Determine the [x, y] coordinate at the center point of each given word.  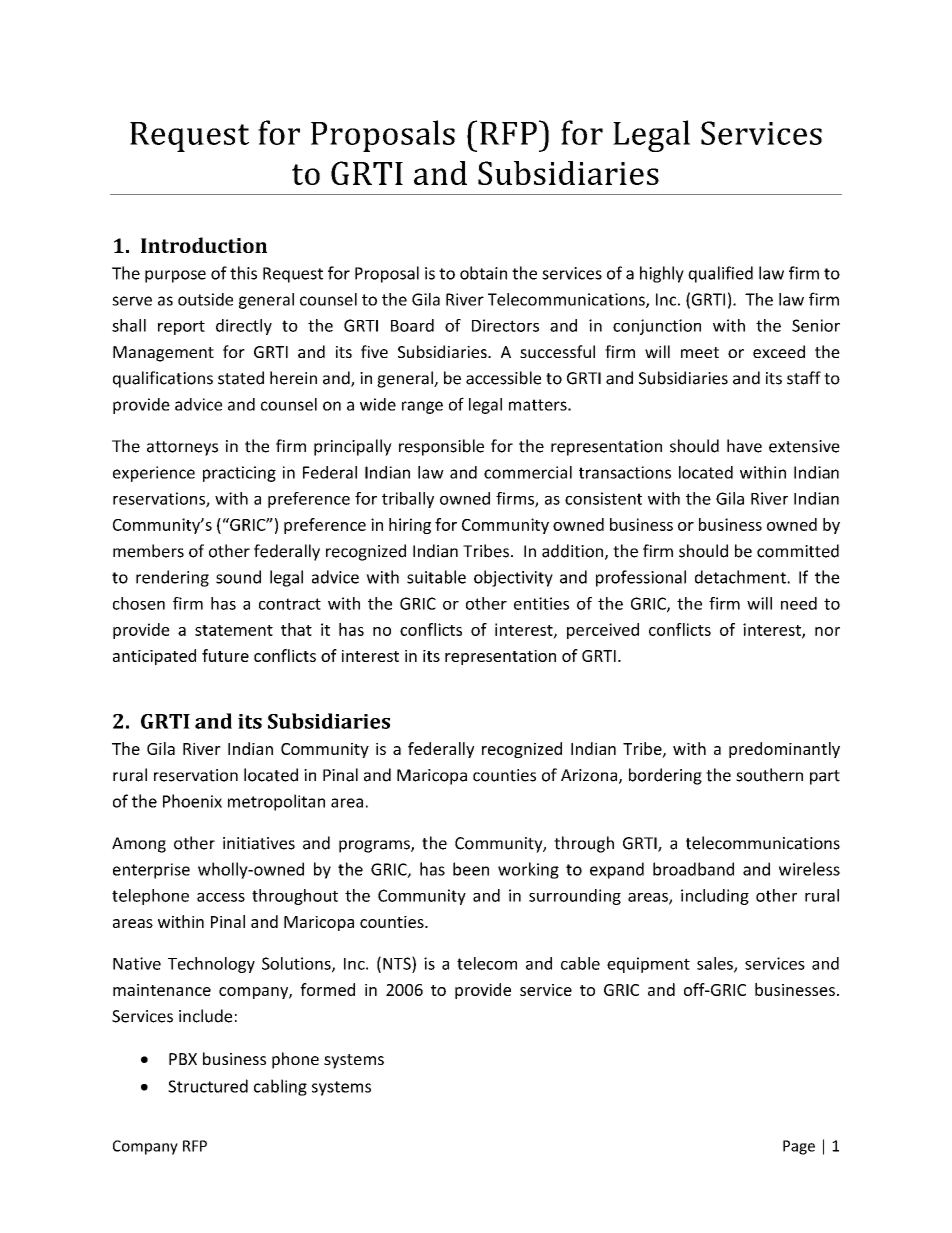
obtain [483, 273]
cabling [280, 1087]
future [225, 655]
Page [799, 1147]
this [243, 273]
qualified [720, 274]
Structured [208, 1086]
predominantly [784, 750]
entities [541, 603]
